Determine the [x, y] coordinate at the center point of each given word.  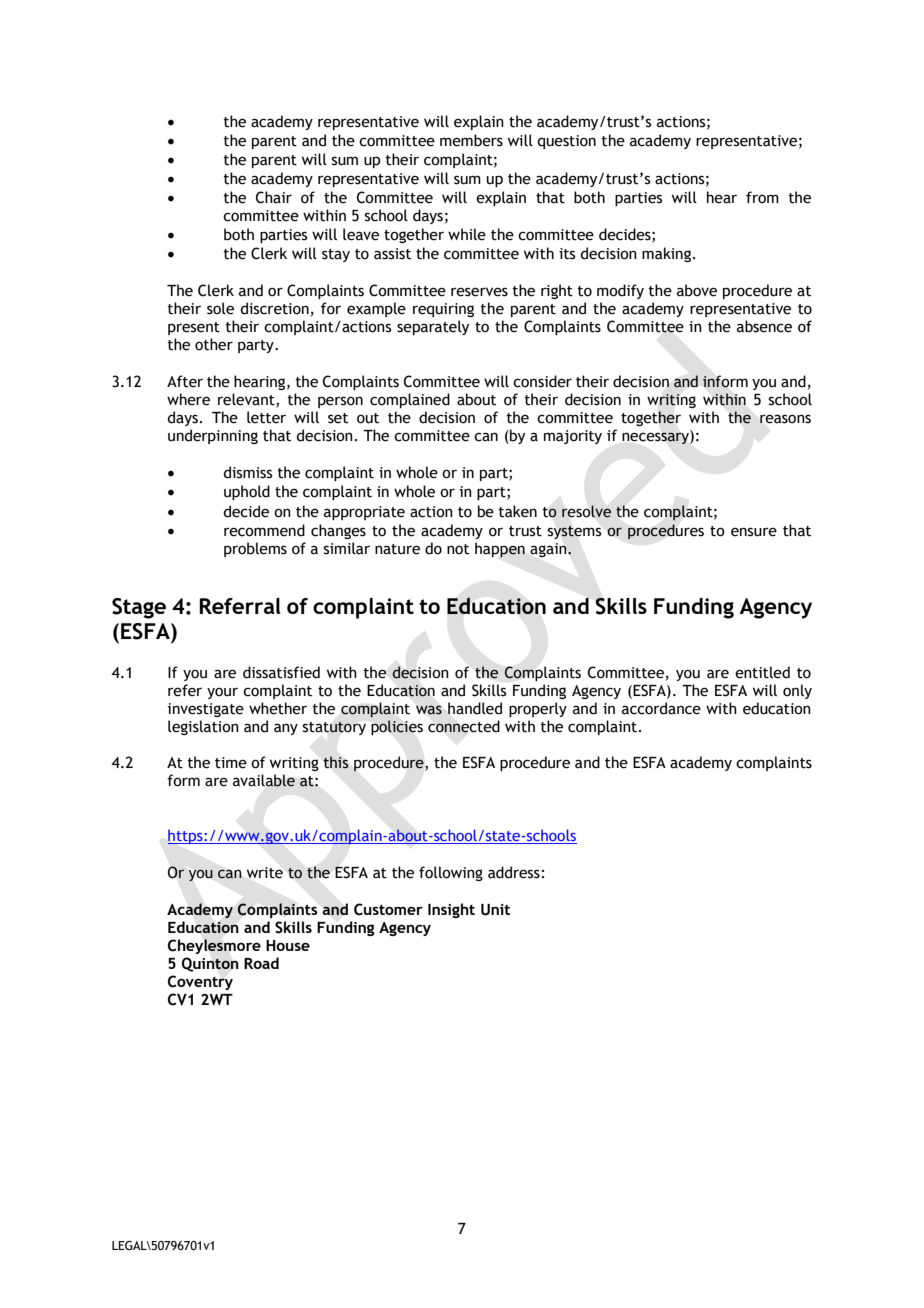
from [762, 197]
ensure [754, 532]
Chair [274, 197]
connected [464, 726]
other [214, 344]
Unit [495, 910]
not [458, 549]
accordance [661, 708]
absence [764, 326]
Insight [451, 910]
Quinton [210, 964]
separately [433, 327]
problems [255, 549]
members [471, 140]
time [231, 763]
